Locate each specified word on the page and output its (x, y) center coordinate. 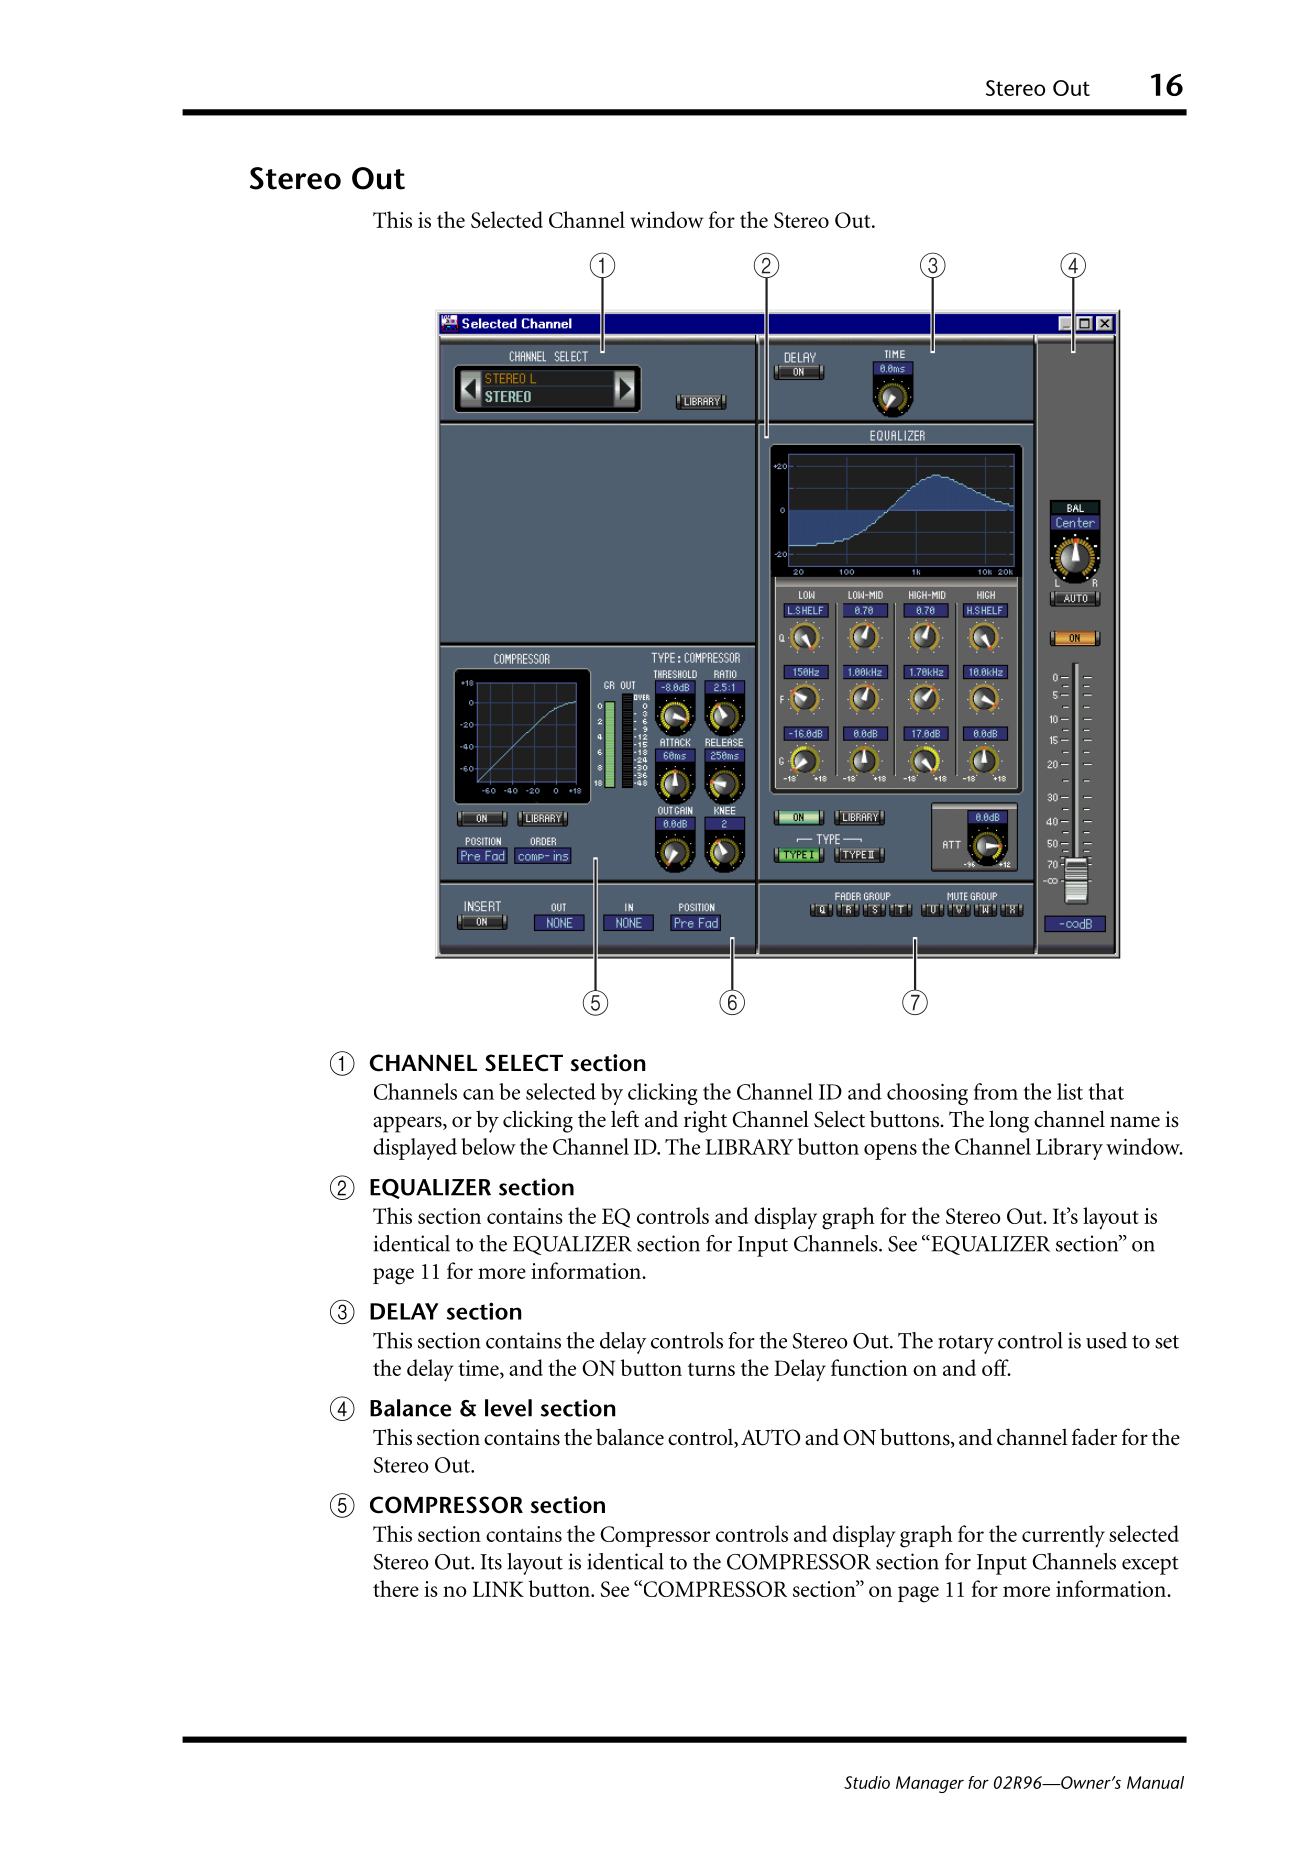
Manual (1155, 1782)
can (478, 1094)
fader (1094, 1437)
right (705, 1121)
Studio (867, 1782)
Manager (930, 1784)
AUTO (770, 1437)
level (508, 1408)
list (1070, 1091)
